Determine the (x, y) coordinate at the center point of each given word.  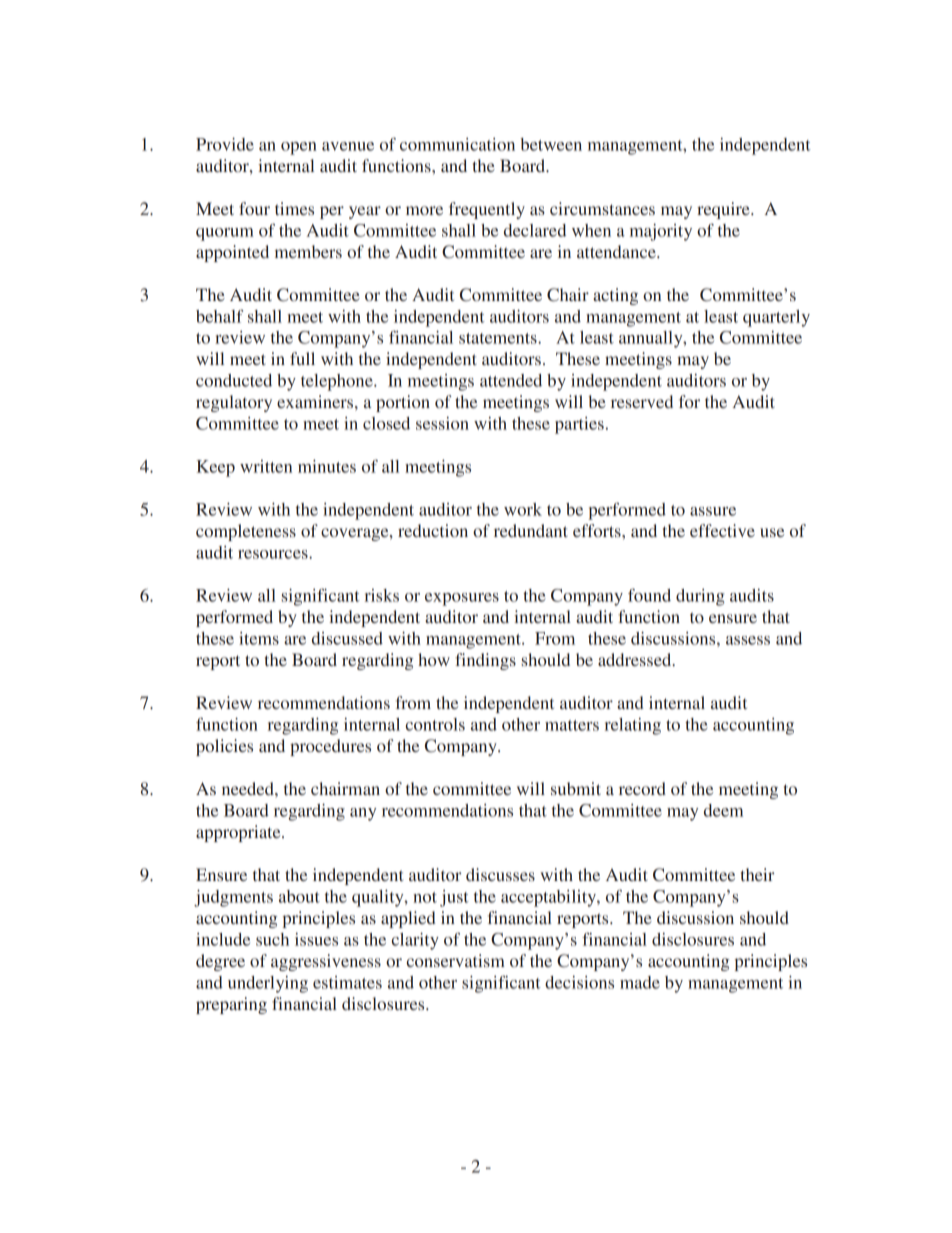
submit (576, 788)
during (700, 597)
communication (457, 144)
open (299, 148)
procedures (330, 747)
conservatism (456, 960)
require (724, 210)
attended (511, 380)
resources (274, 554)
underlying (268, 984)
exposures (462, 599)
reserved (642, 401)
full (302, 358)
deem (723, 810)
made (640, 982)
